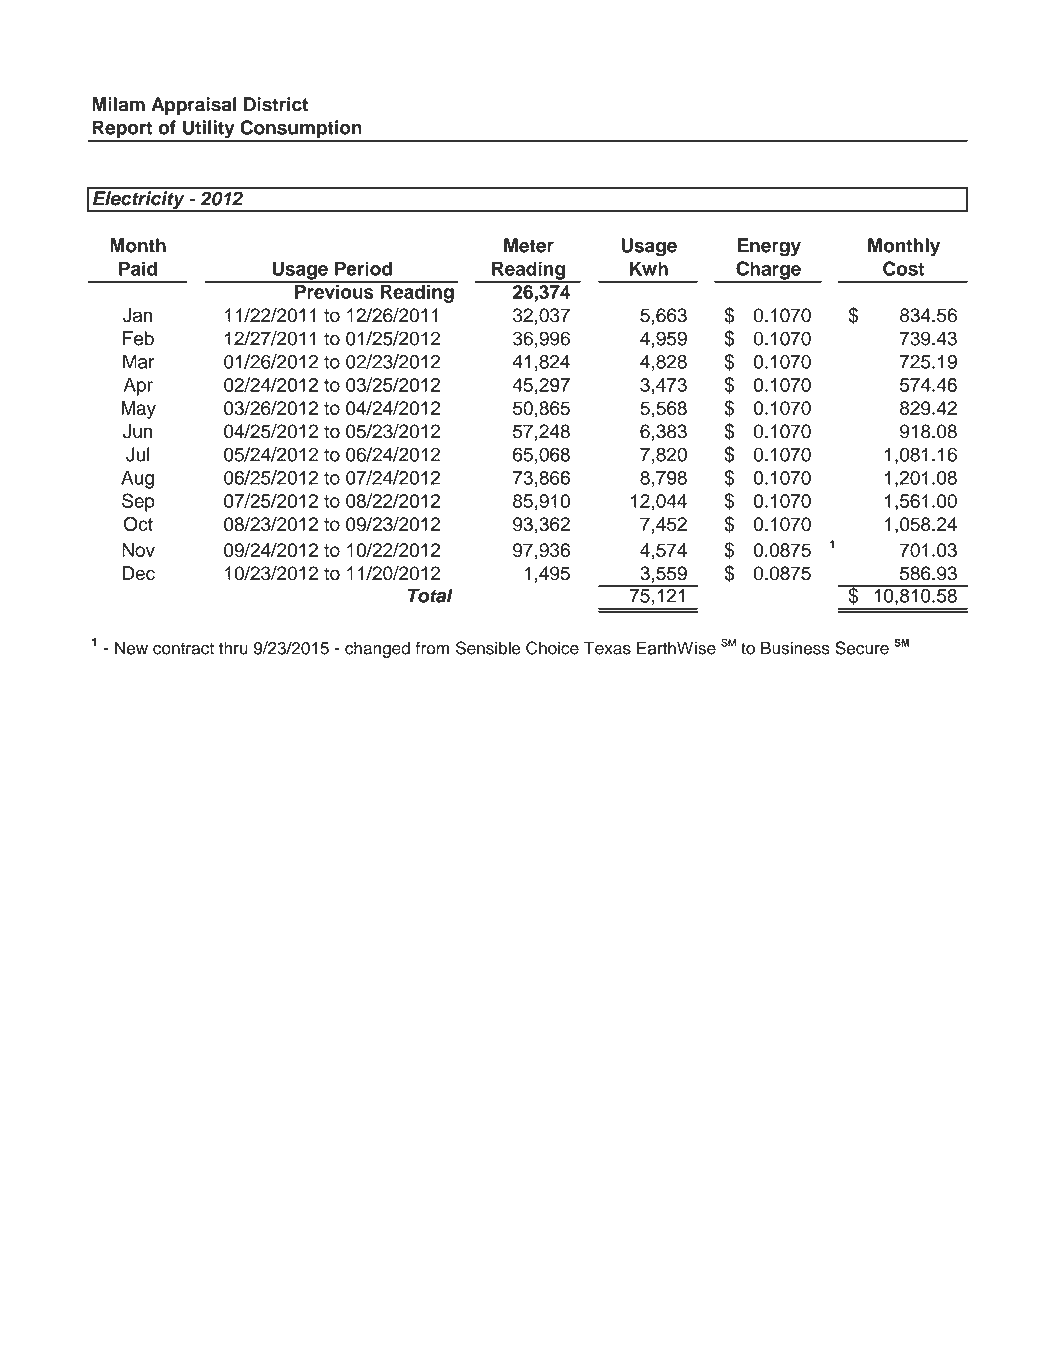 The height and width of the screenshot is (1368, 1057). I want to click on Sensible, so click(488, 648).
